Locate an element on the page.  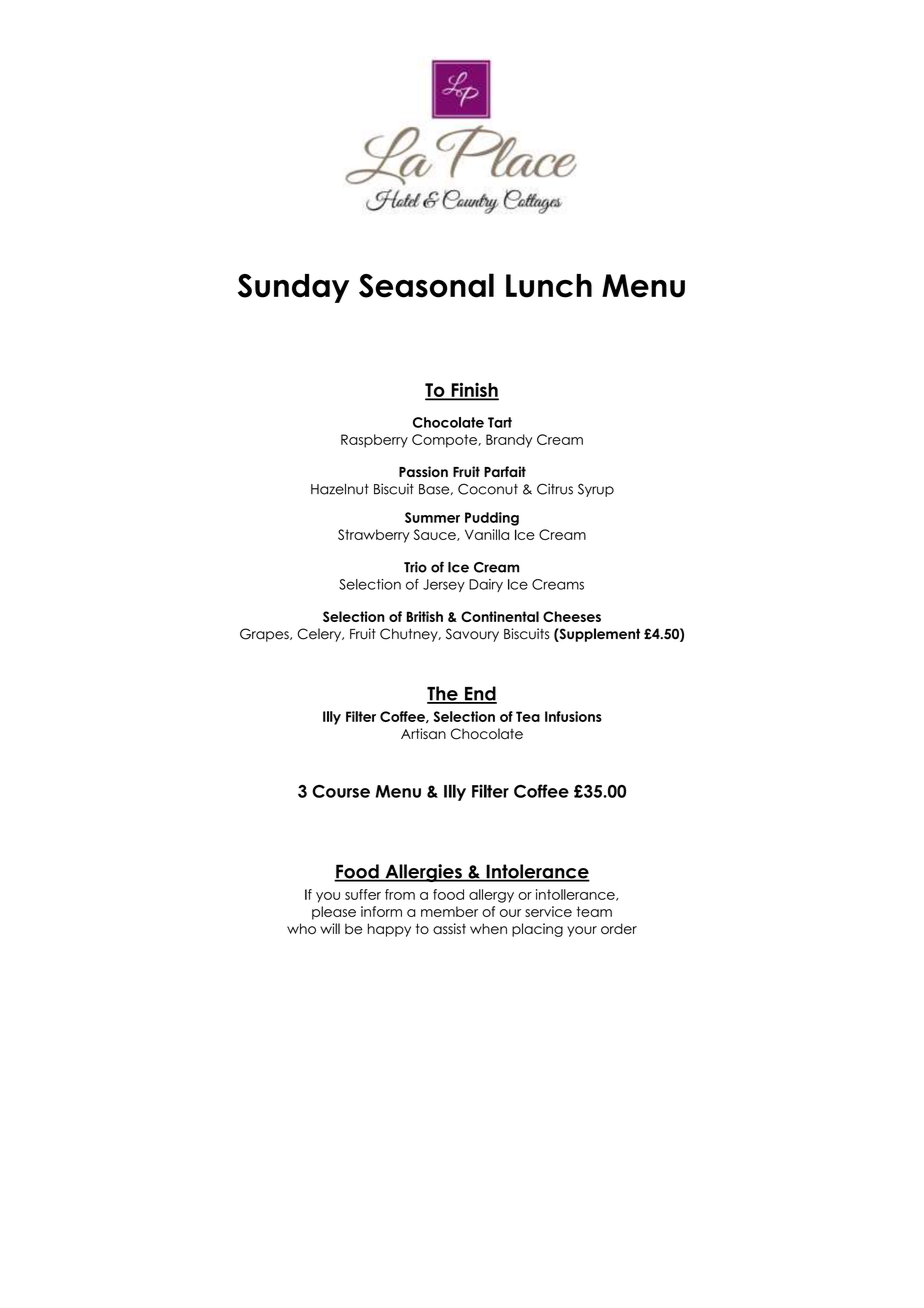
who is located at coordinates (301, 928).
